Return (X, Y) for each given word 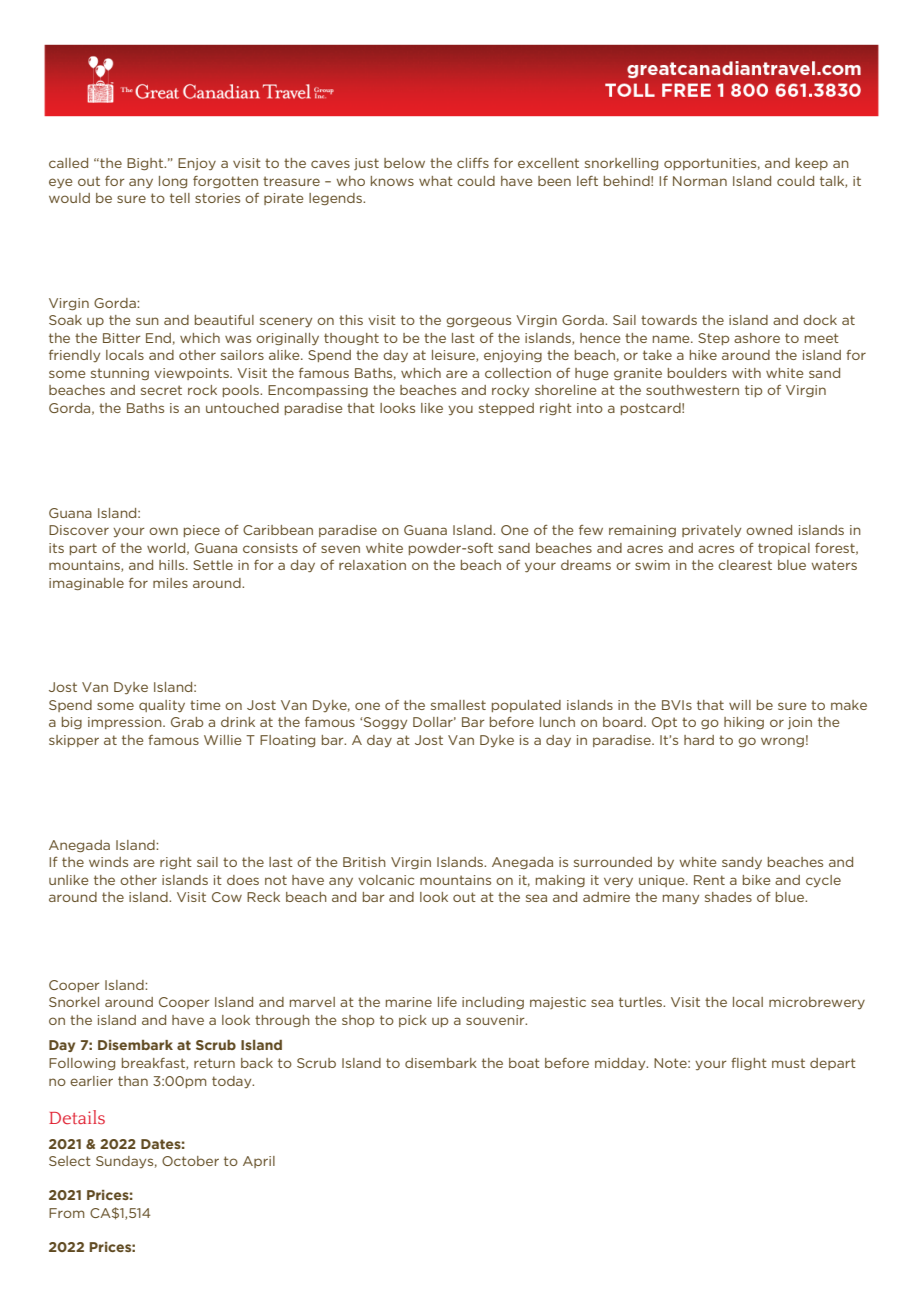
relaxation (372, 565)
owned (769, 530)
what (436, 181)
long (173, 182)
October (190, 1161)
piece (202, 531)
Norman (700, 181)
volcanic (386, 880)
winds (108, 862)
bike (756, 880)
